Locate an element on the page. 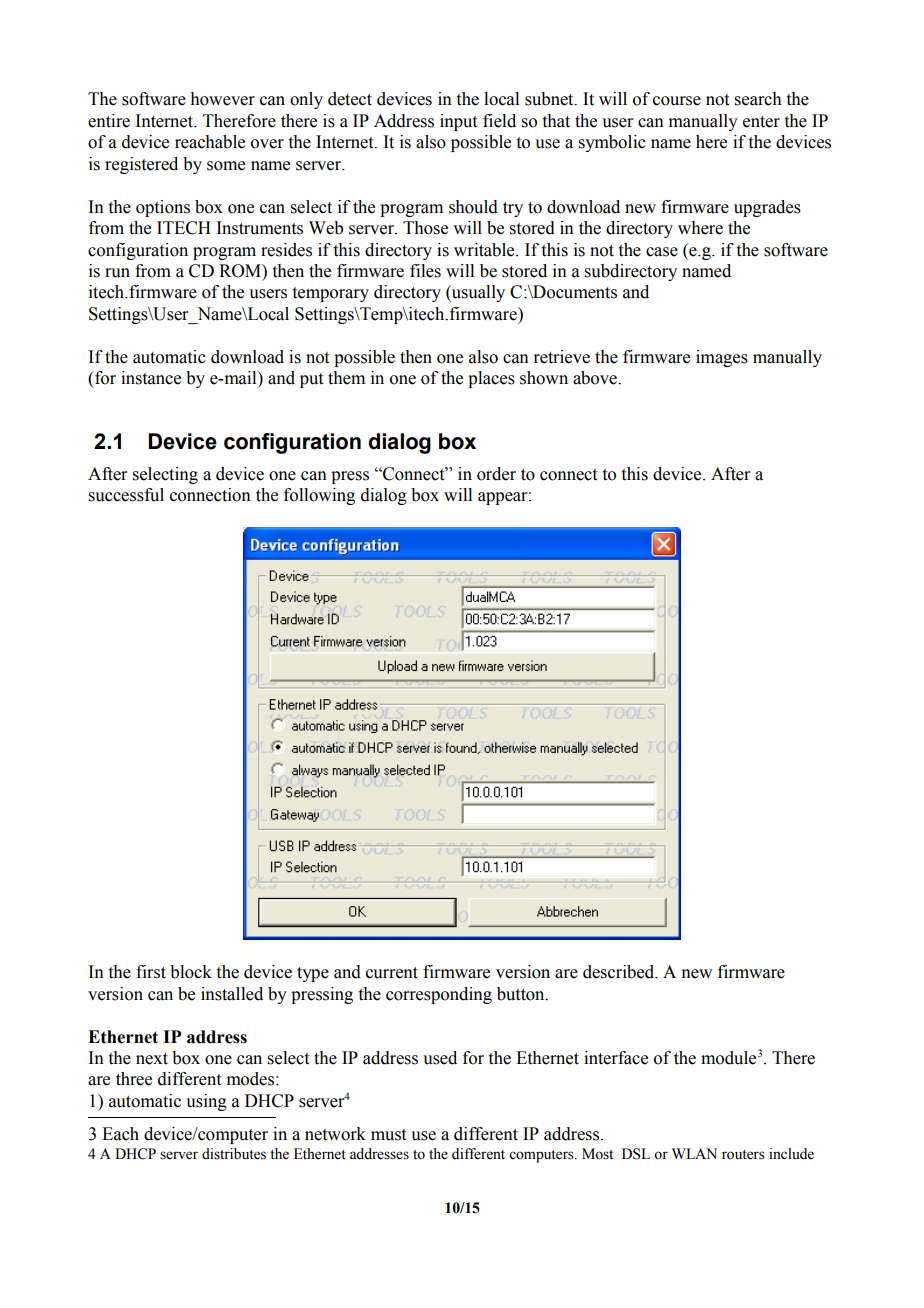  block is located at coordinates (191, 972).
